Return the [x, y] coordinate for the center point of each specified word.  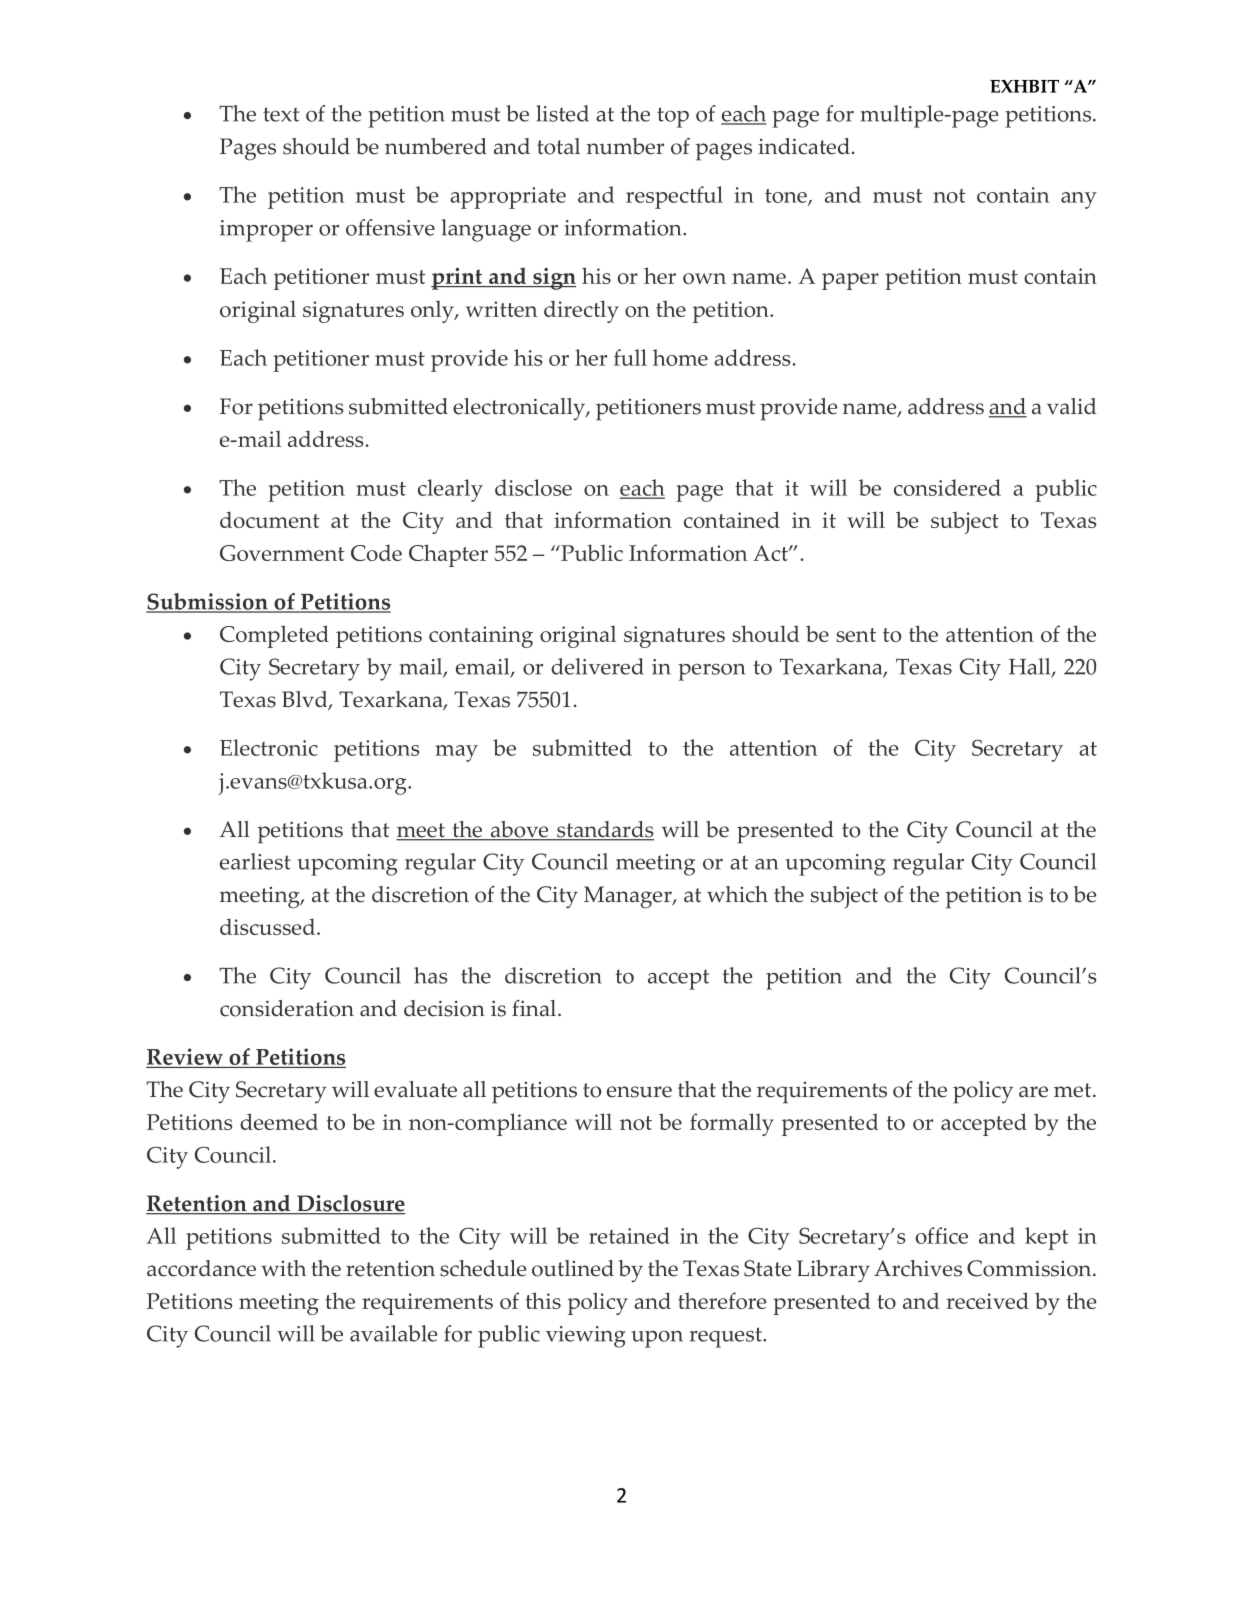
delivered [597, 666]
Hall [1031, 667]
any [1079, 200]
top [673, 117]
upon [657, 1339]
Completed [274, 636]
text [281, 114]
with [283, 1268]
